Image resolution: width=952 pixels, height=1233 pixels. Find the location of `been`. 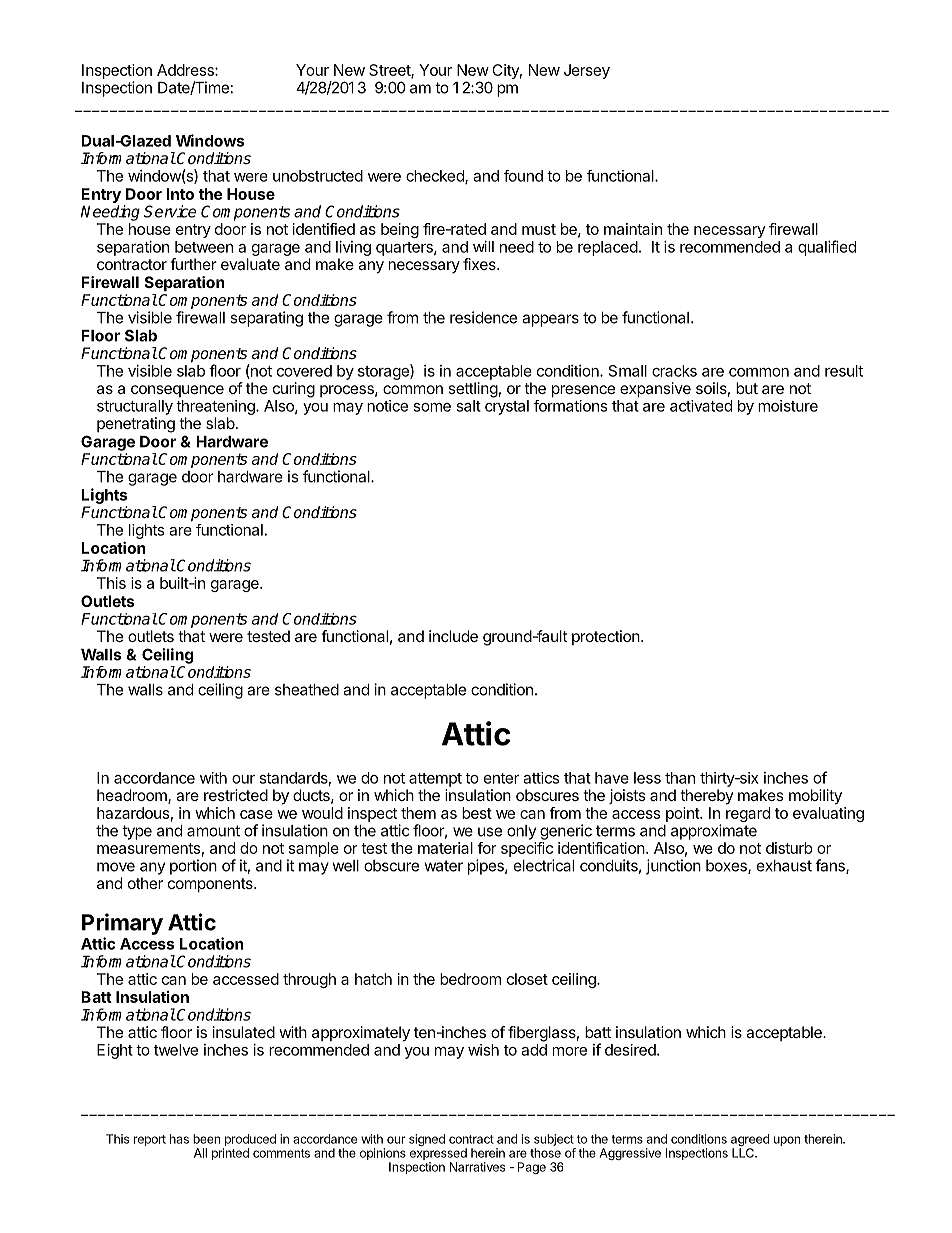

been is located at coordinates (206, 1139).
